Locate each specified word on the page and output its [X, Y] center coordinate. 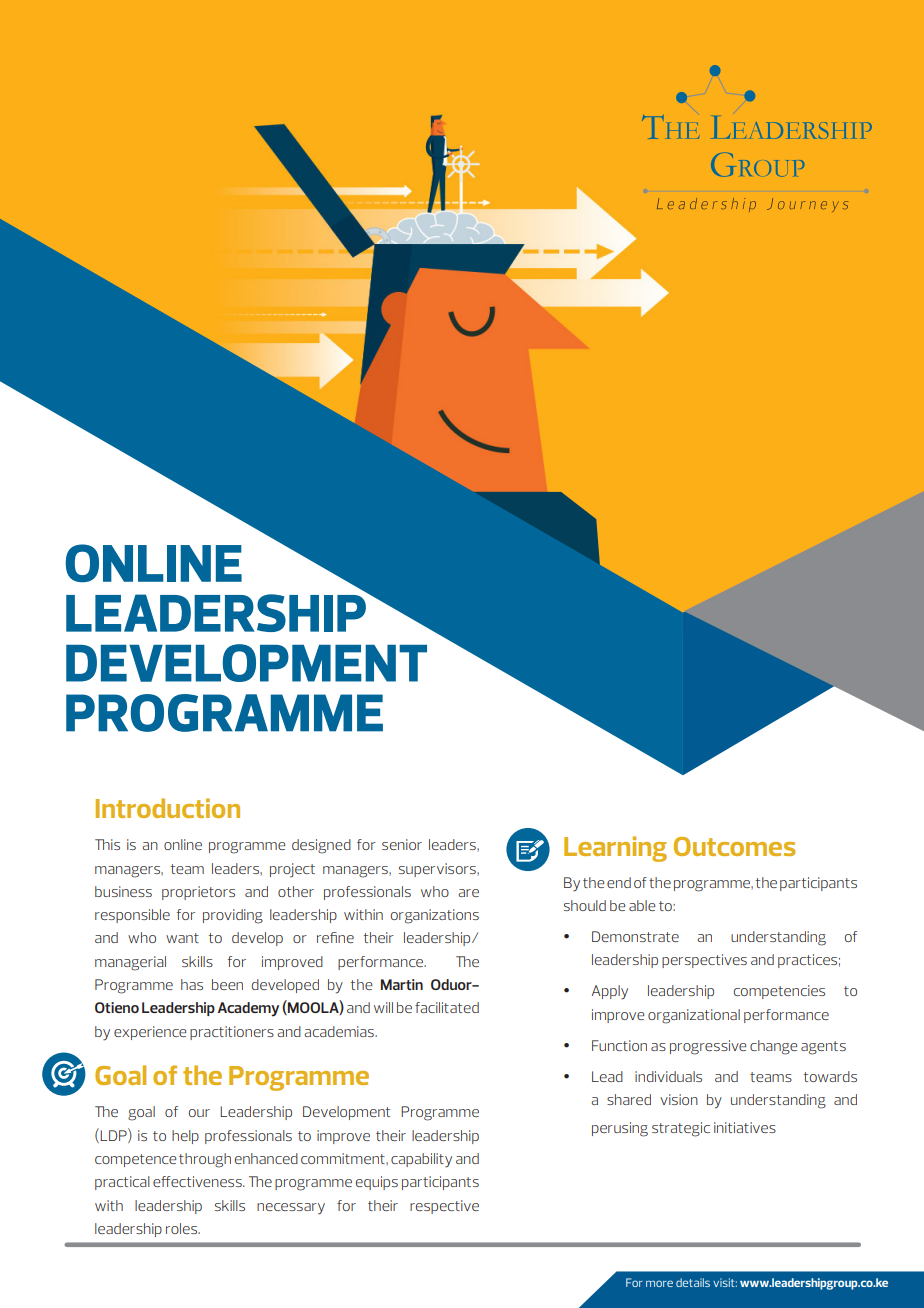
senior [402, 844]
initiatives [745, 1127]
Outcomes [734, 846]
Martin [402, 984]
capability [421, 1160]
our [199, 1113]
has [192, 984]
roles [182, 1228]
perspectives [704, 961]
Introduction [168, 808]
